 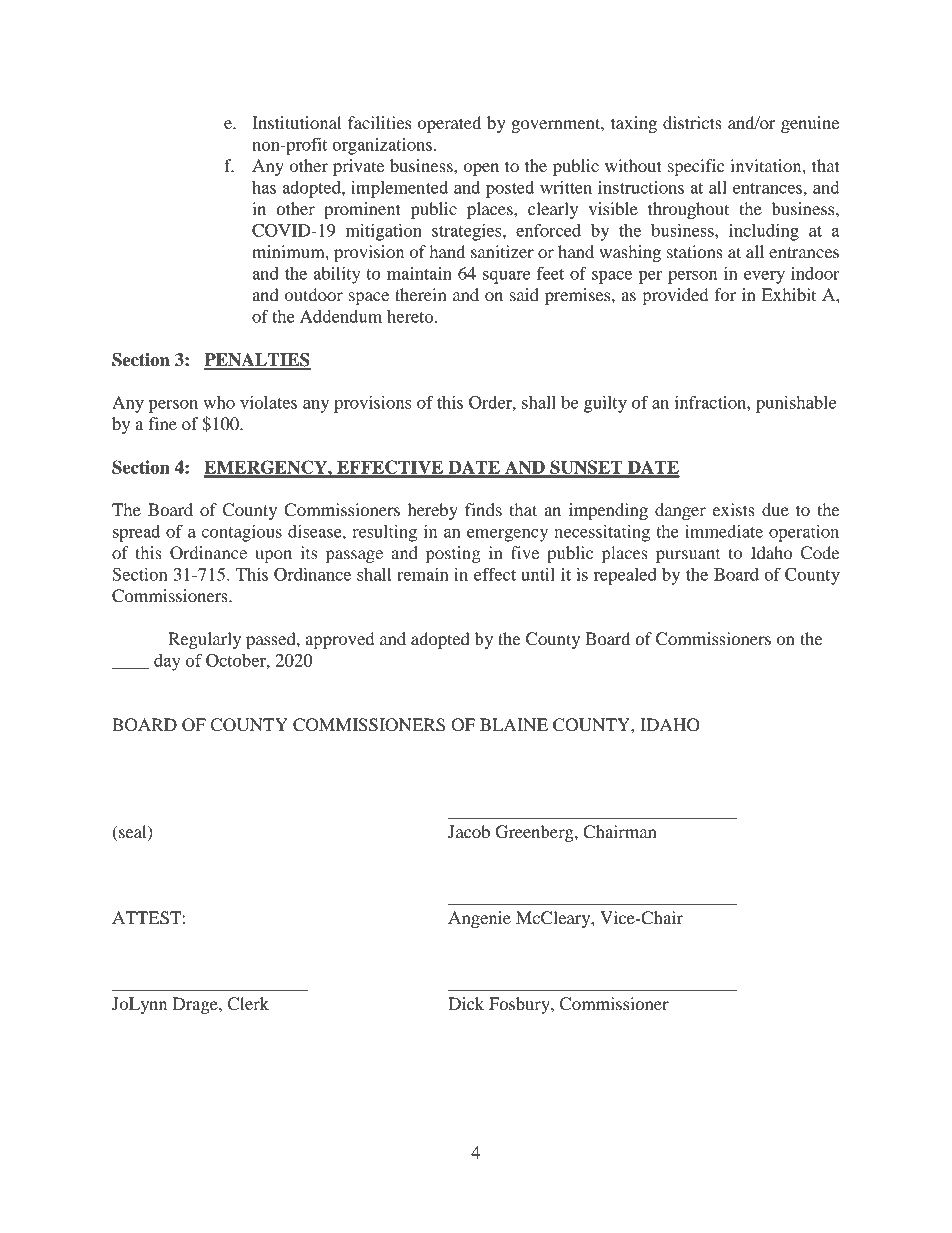 I want to click on repealed, so click(x=625, y=576).
